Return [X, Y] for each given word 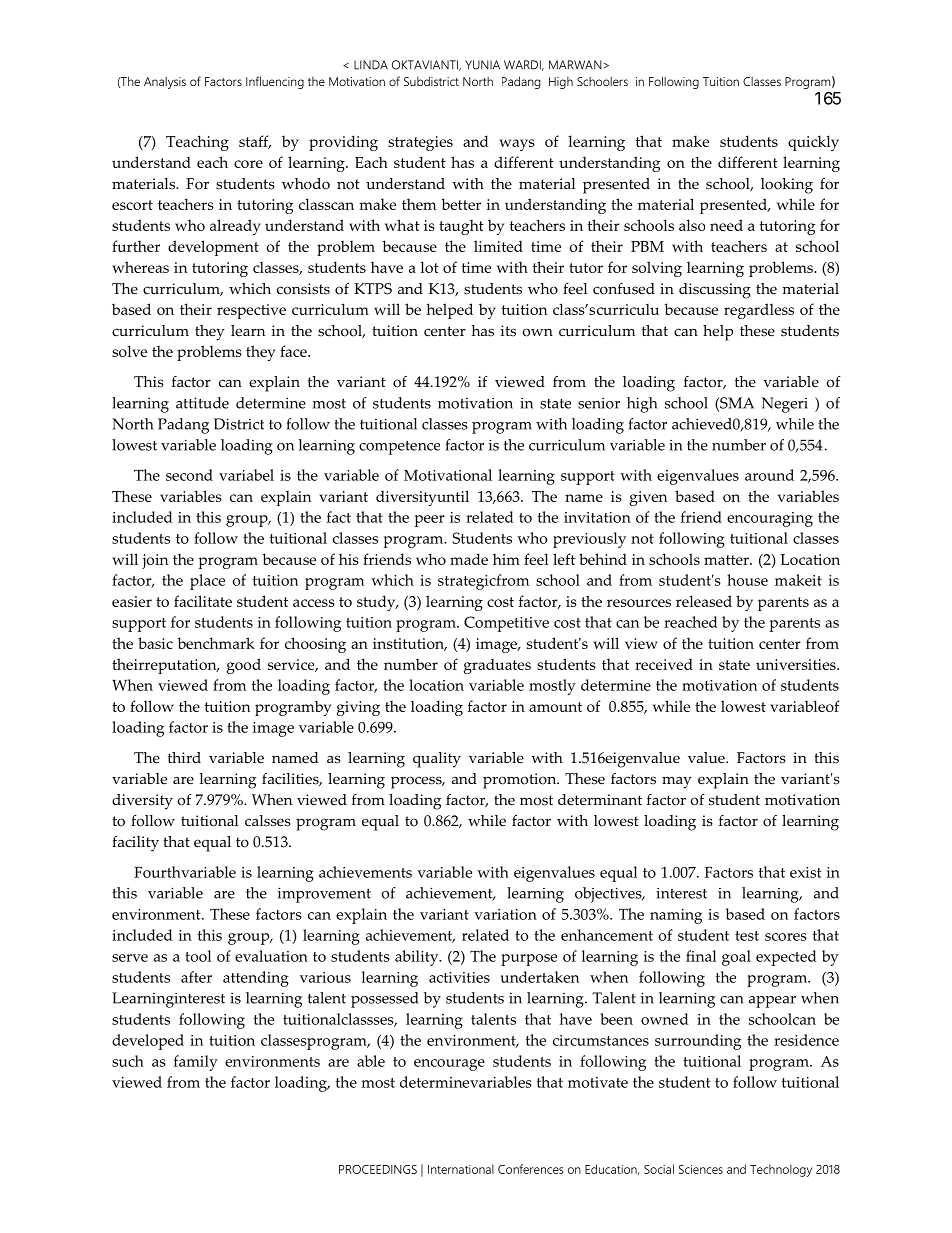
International [461, 1169]
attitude [202, 403]
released [704, 601]
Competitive [506, 624]
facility [135, 844]
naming [676, 916]
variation [505, 914]
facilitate [203, 601]
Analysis [165, 83]
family [196, 1063]
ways [517, 145]
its [508, 331]
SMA [736, 404]
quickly [813, 143]
